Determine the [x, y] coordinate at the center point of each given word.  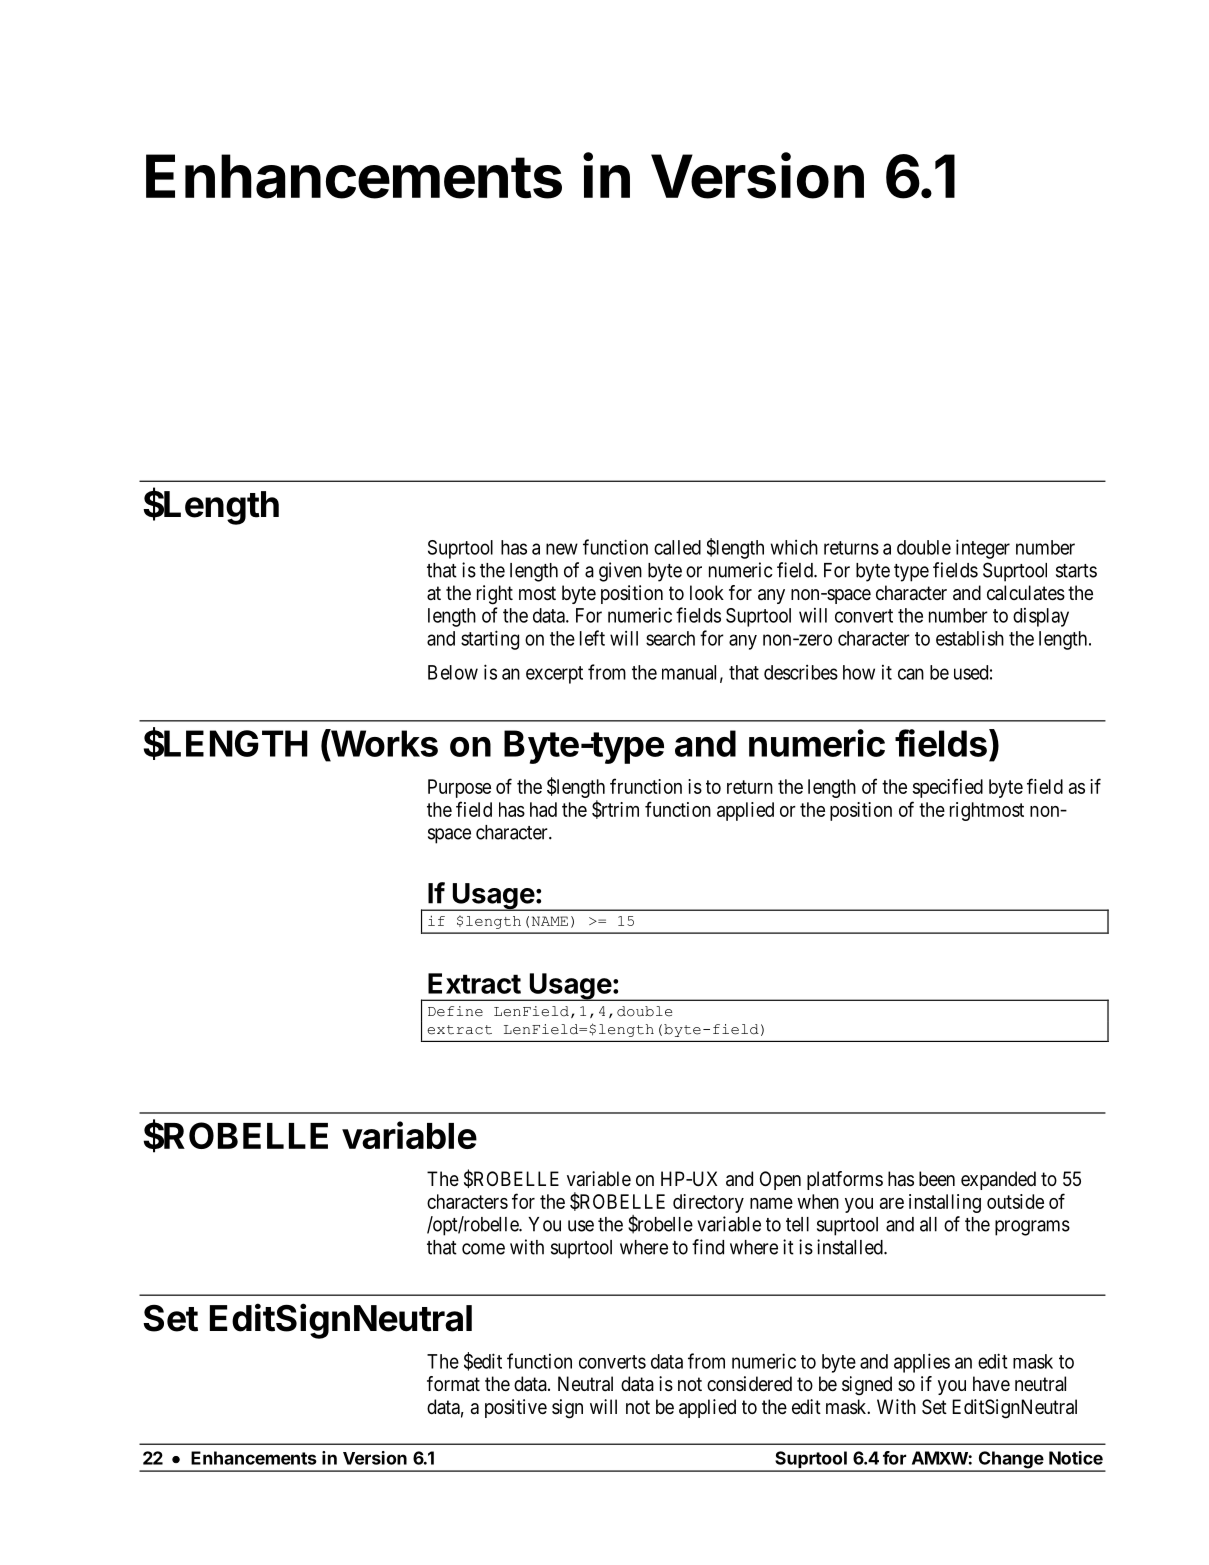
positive [516, 1408]
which [794, 547]
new [562, 549]
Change [1010, 1461]
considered [749, 1384]
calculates [1026, 593]
